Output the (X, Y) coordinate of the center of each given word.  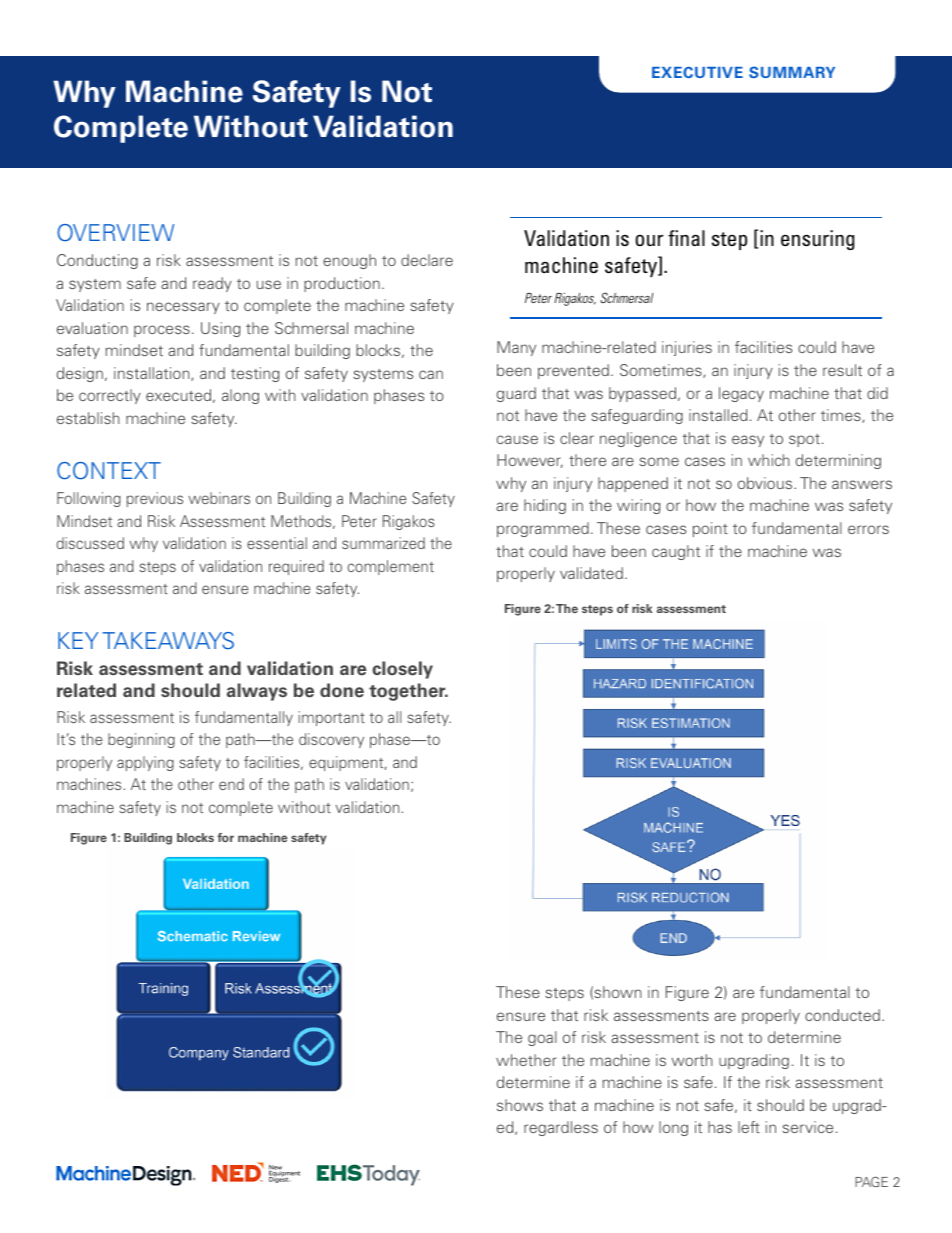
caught (676, 552)
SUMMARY (792, 72)
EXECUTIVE (697, 72)
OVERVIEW (115, 232)
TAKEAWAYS (168, 641)
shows (520, 1105)
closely (402, 670)
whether (526, 1060)
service (807, 1127)
